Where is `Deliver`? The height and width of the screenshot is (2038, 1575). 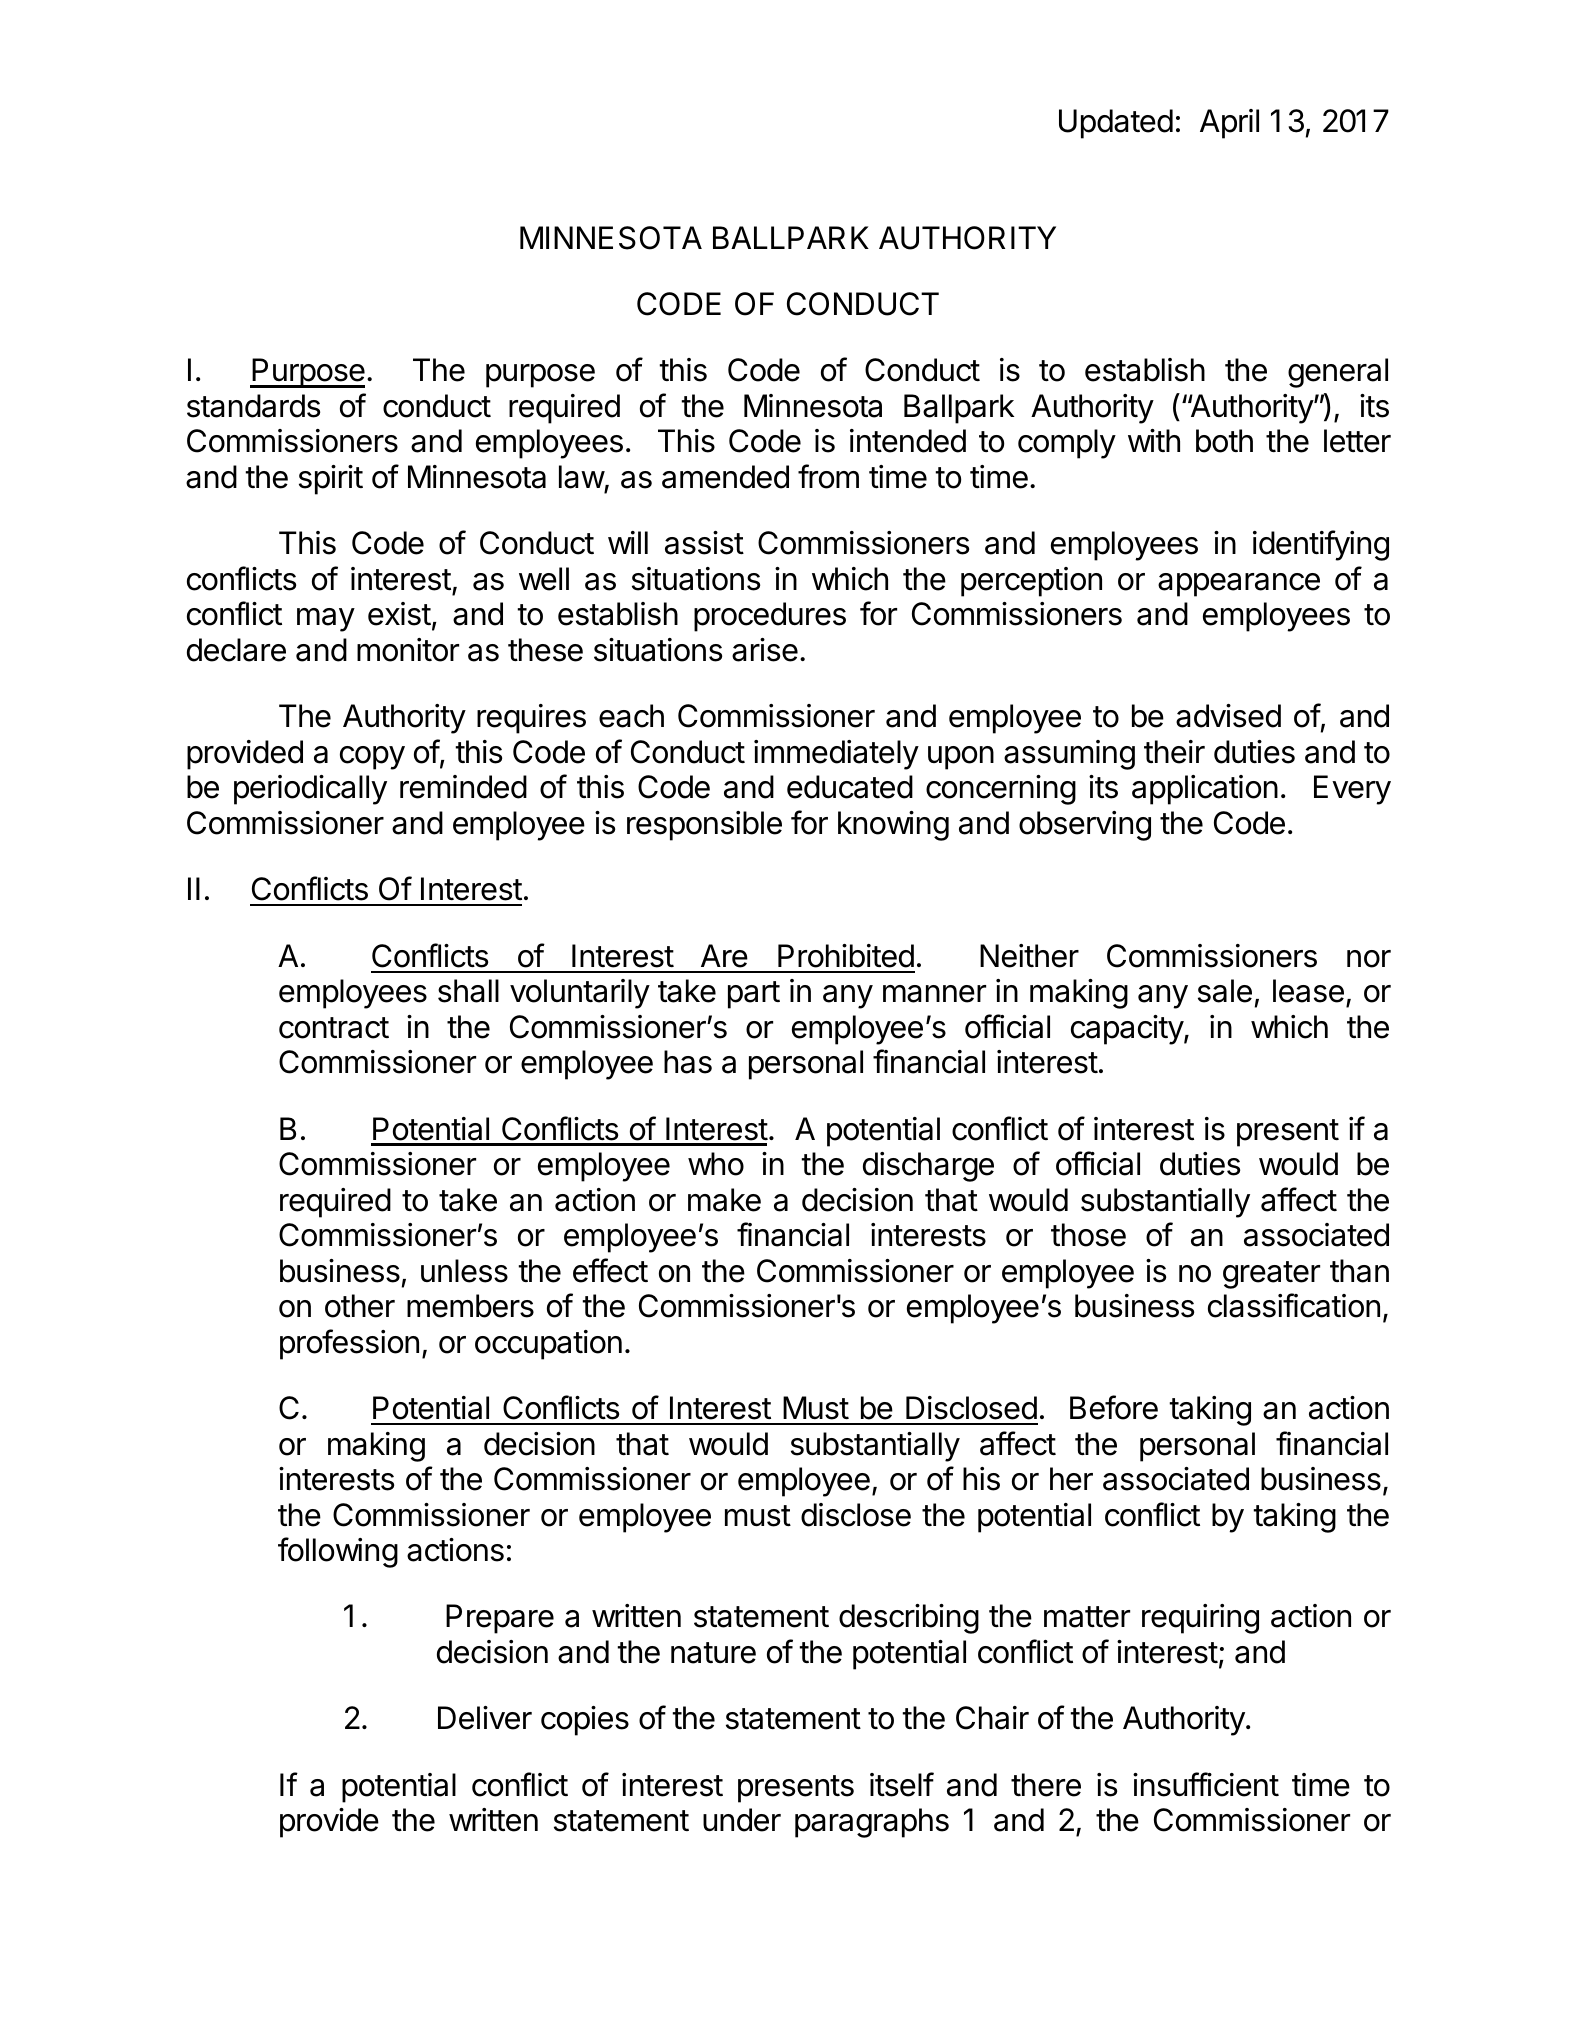
Deliver is located at coordinates (485, 1718).
